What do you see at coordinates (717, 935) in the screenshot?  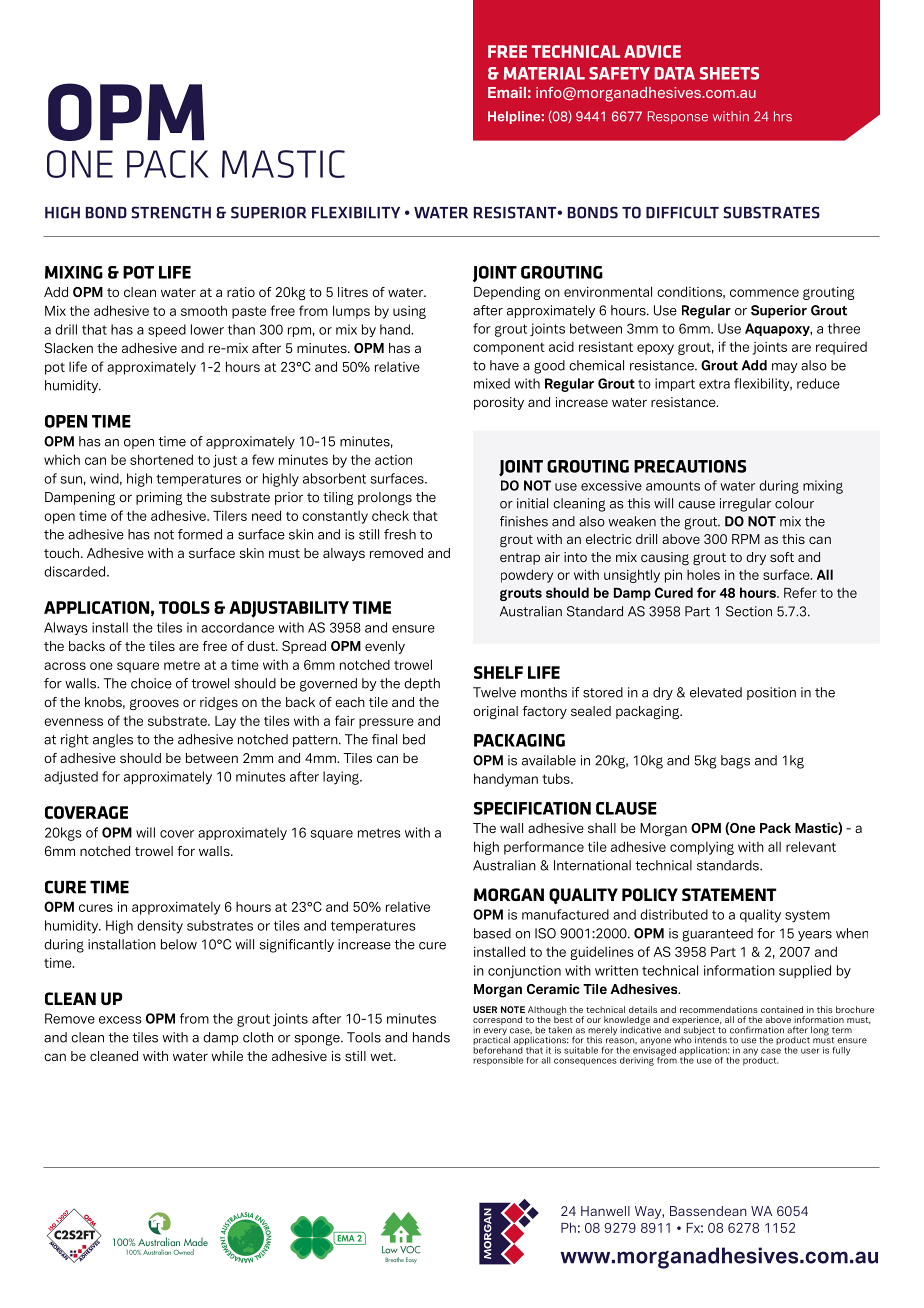 I see `guaranteed` at bounding box center [717, 935].
